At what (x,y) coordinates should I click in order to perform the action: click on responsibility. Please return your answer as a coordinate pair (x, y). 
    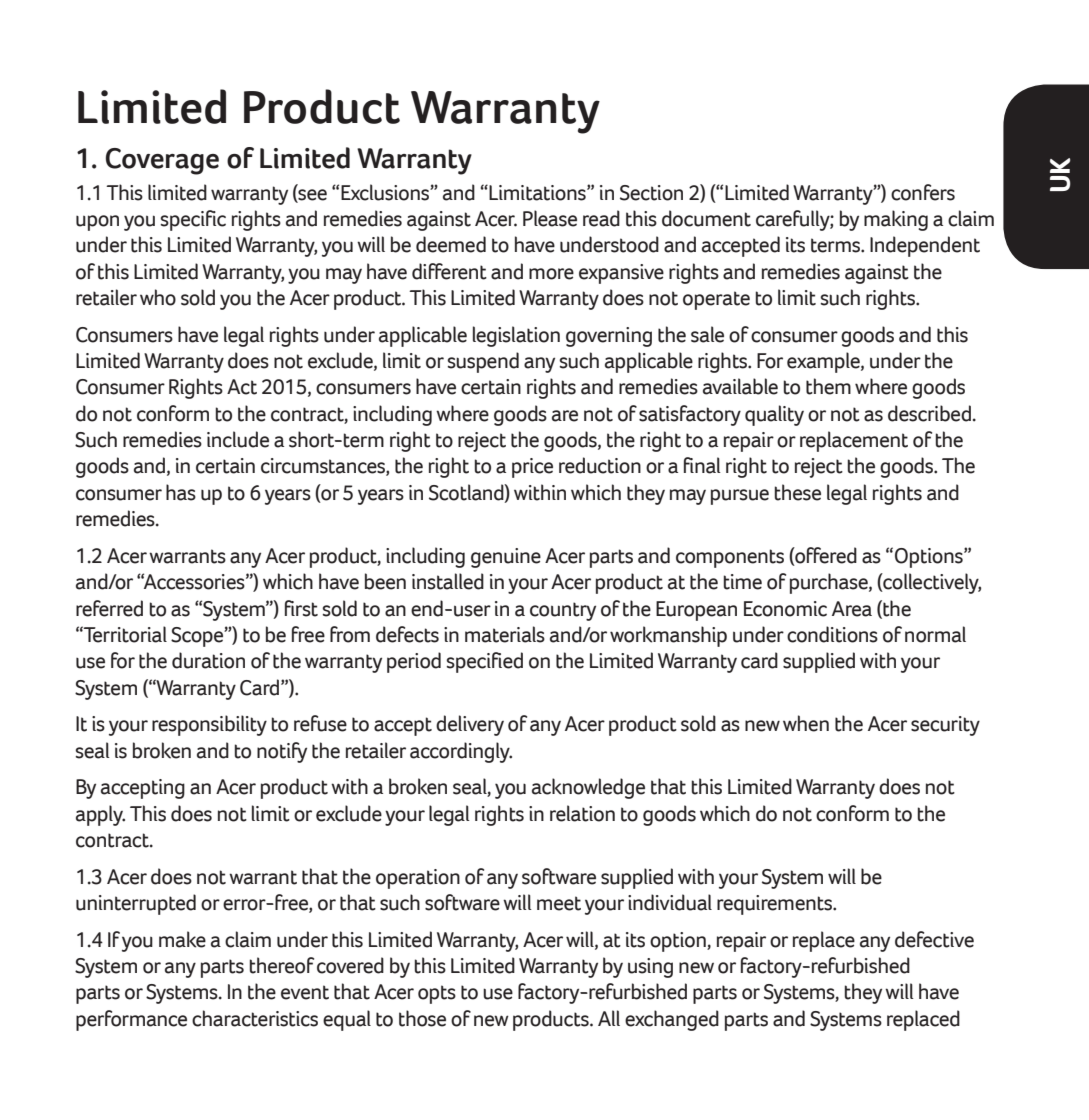
    Looking at the image, I should click on (209, 725).
